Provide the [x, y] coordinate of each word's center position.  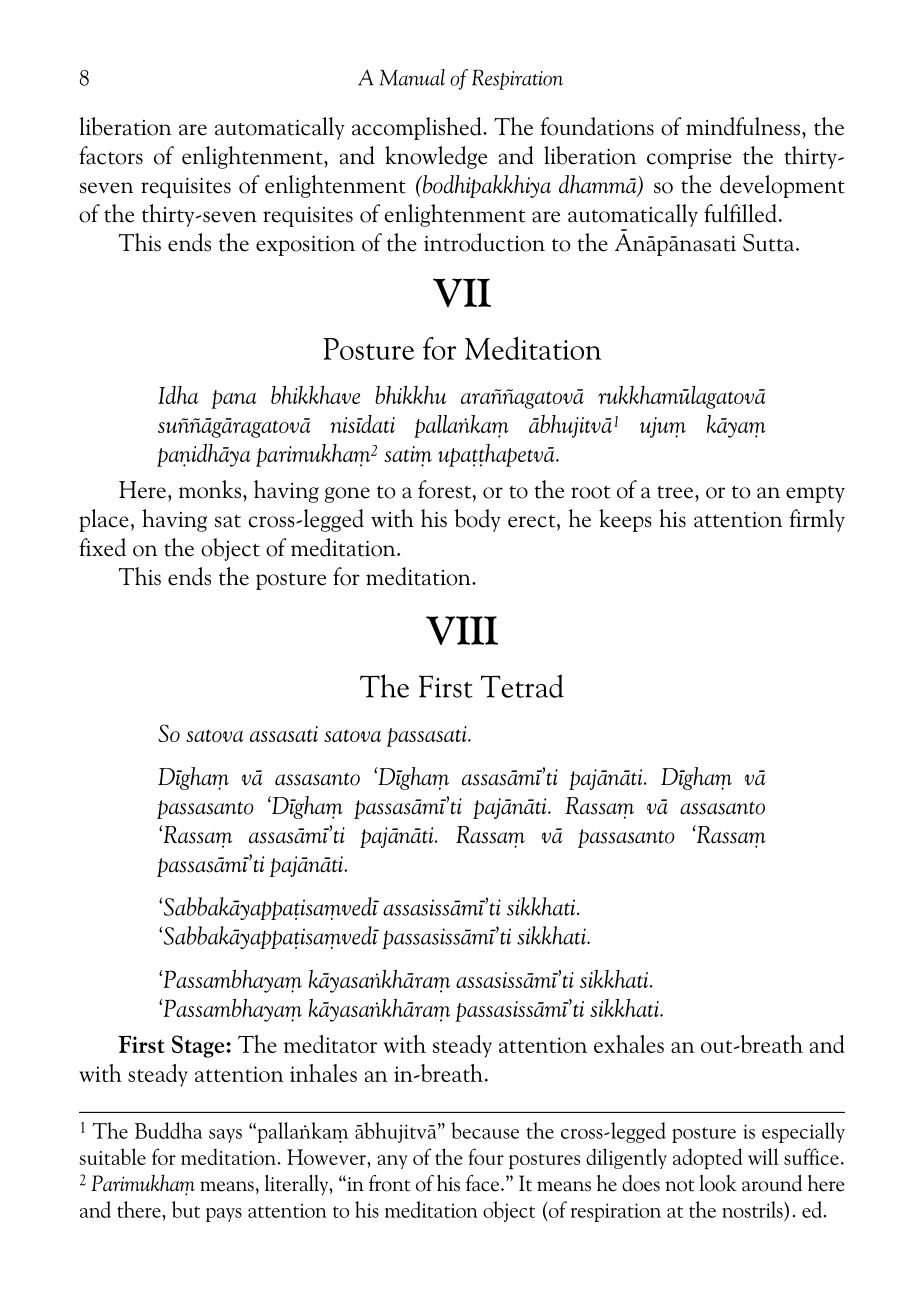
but [186, 1209]
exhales [629, 1044]
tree [676, 492]
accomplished [418, 128]
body [478, 520]
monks [211, 489]
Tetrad [522, 686]
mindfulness [744, 126]
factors [111, 155]
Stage [199, 1046]
